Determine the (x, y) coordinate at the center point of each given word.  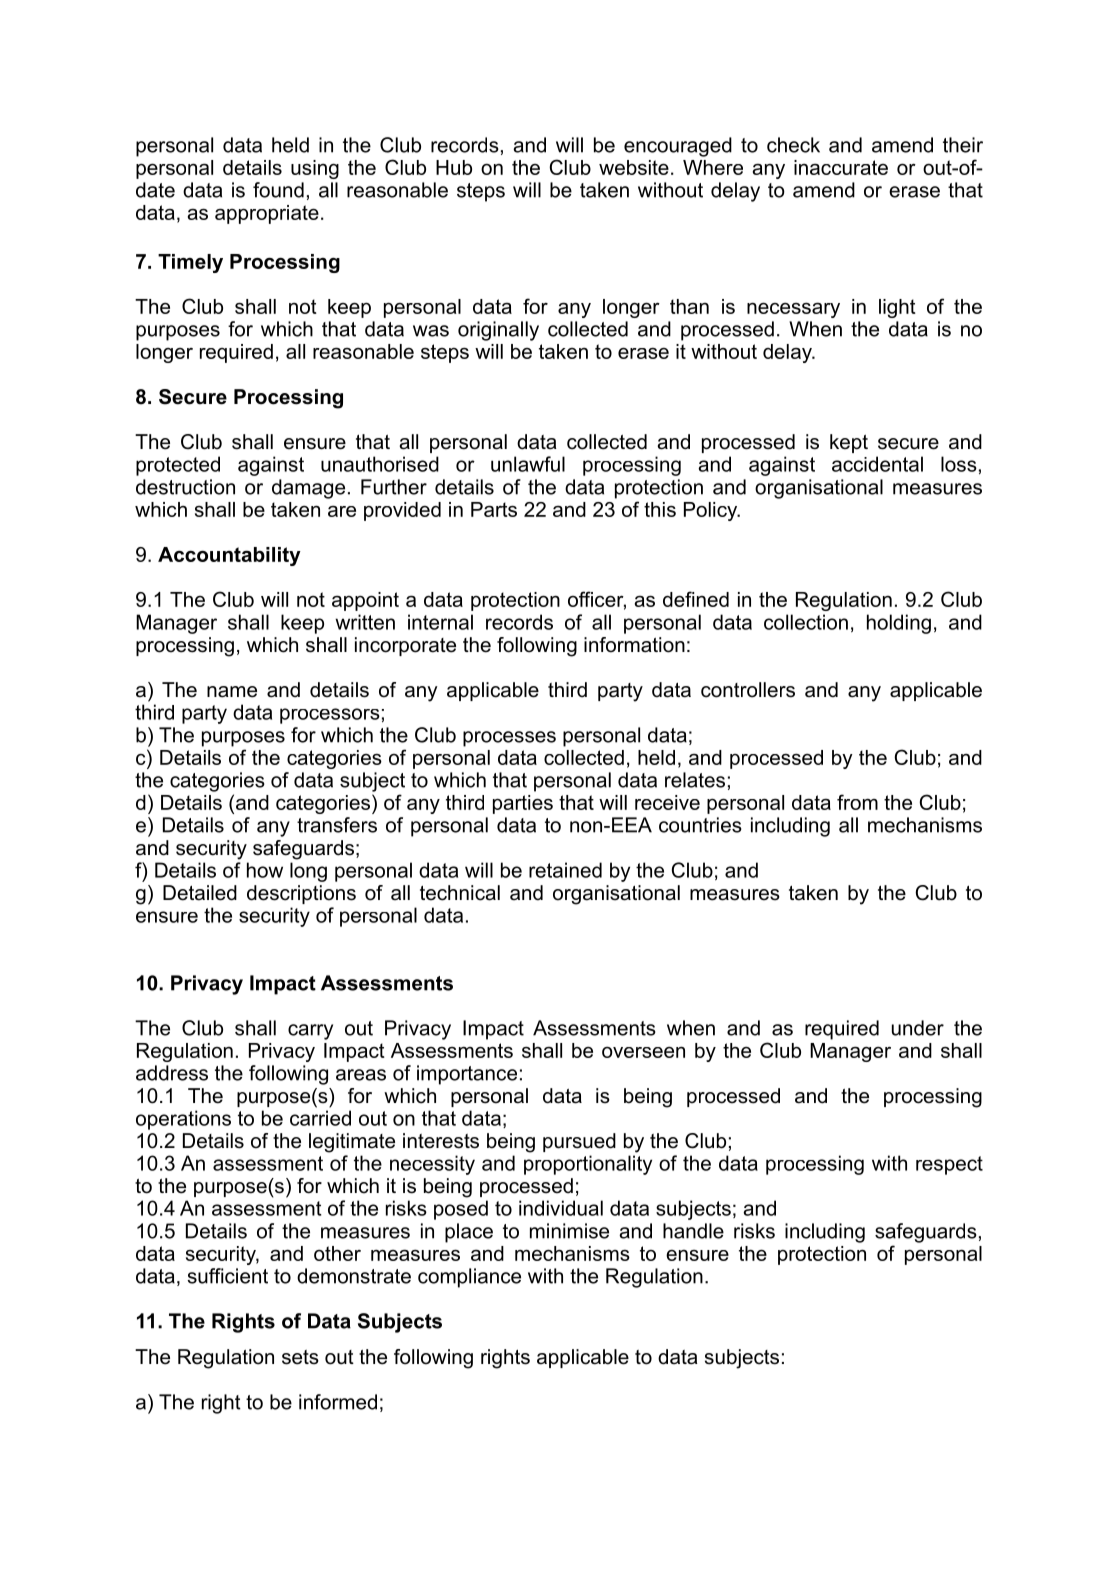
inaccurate (841, 167)
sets (300, 1357)
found (278, 190)
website (634, 167)
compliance (469, 1278)
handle (693, 1231)
